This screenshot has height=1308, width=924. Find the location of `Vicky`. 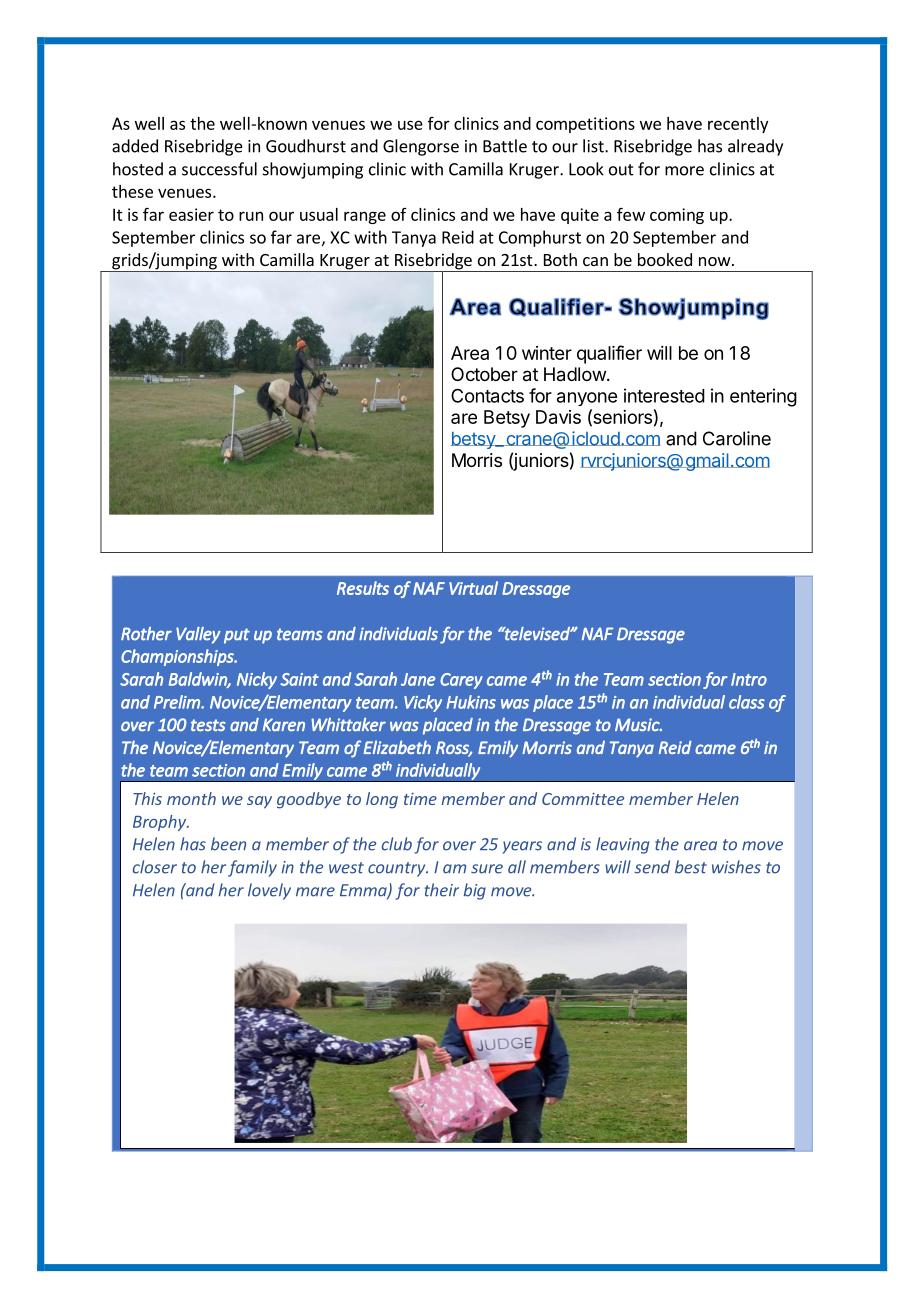

Vicky is located at coordinates (423, 703).
